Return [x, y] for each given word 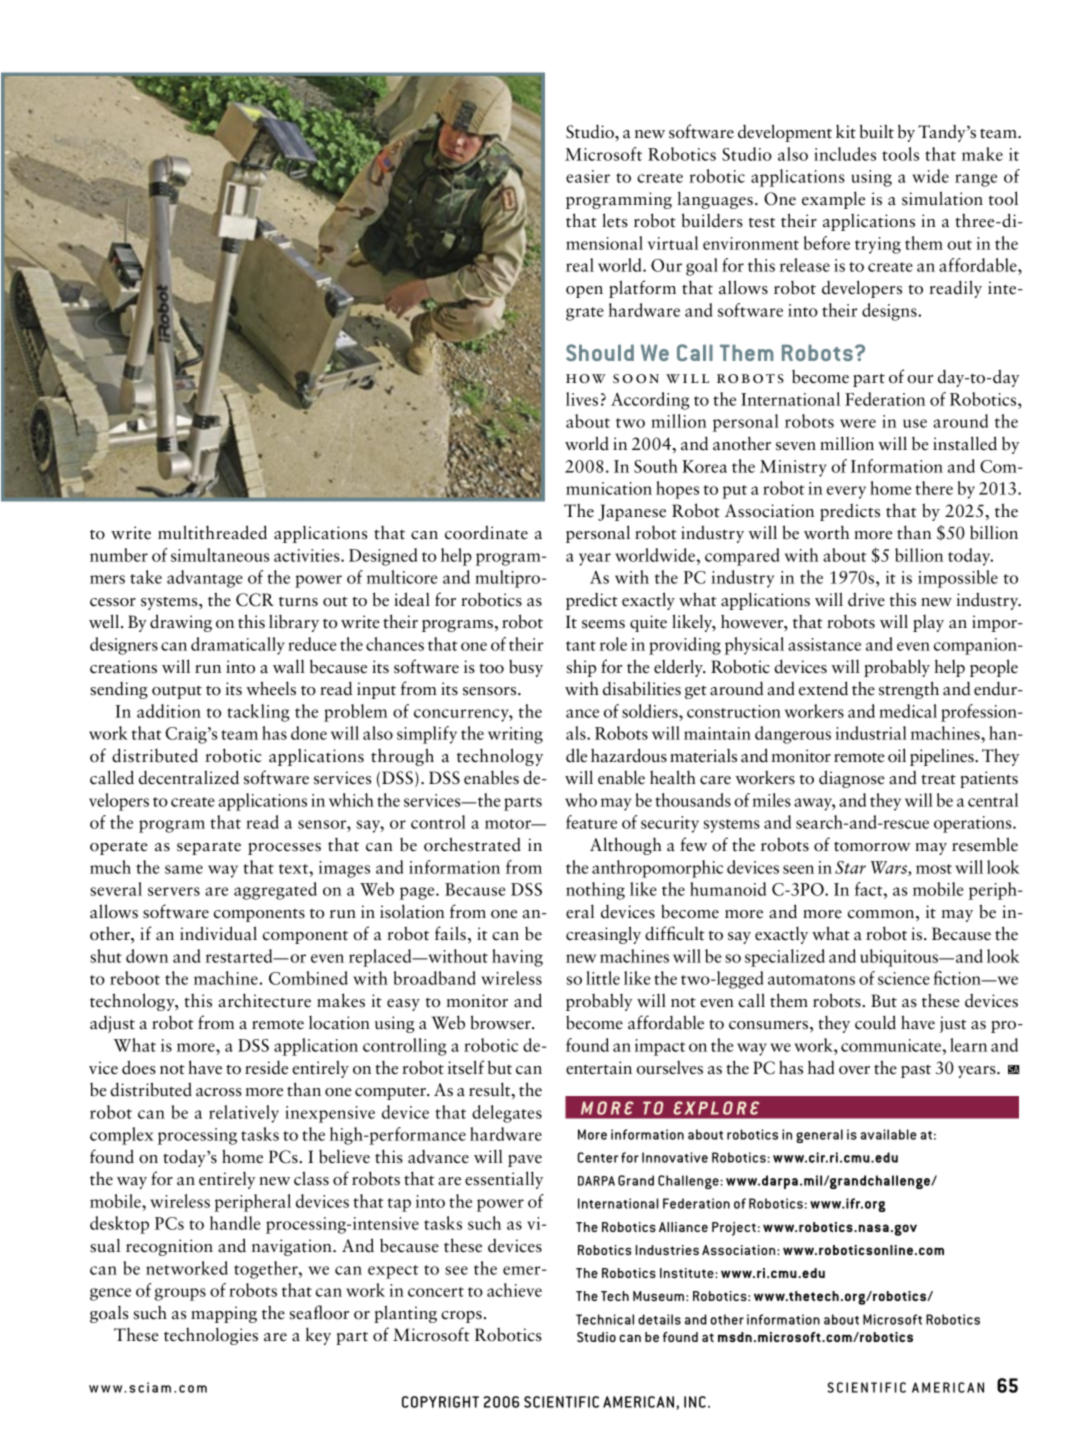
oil [897, 755]
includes [845, 154]
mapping [224, 1314]
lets [615, 220]
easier [588, 176]
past [916, 1071]
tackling [258, 713]
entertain [599, 1068]
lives [582, 399]
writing [515, 735]
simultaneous [220, 555]
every [846, 492]
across [219, 1092]
